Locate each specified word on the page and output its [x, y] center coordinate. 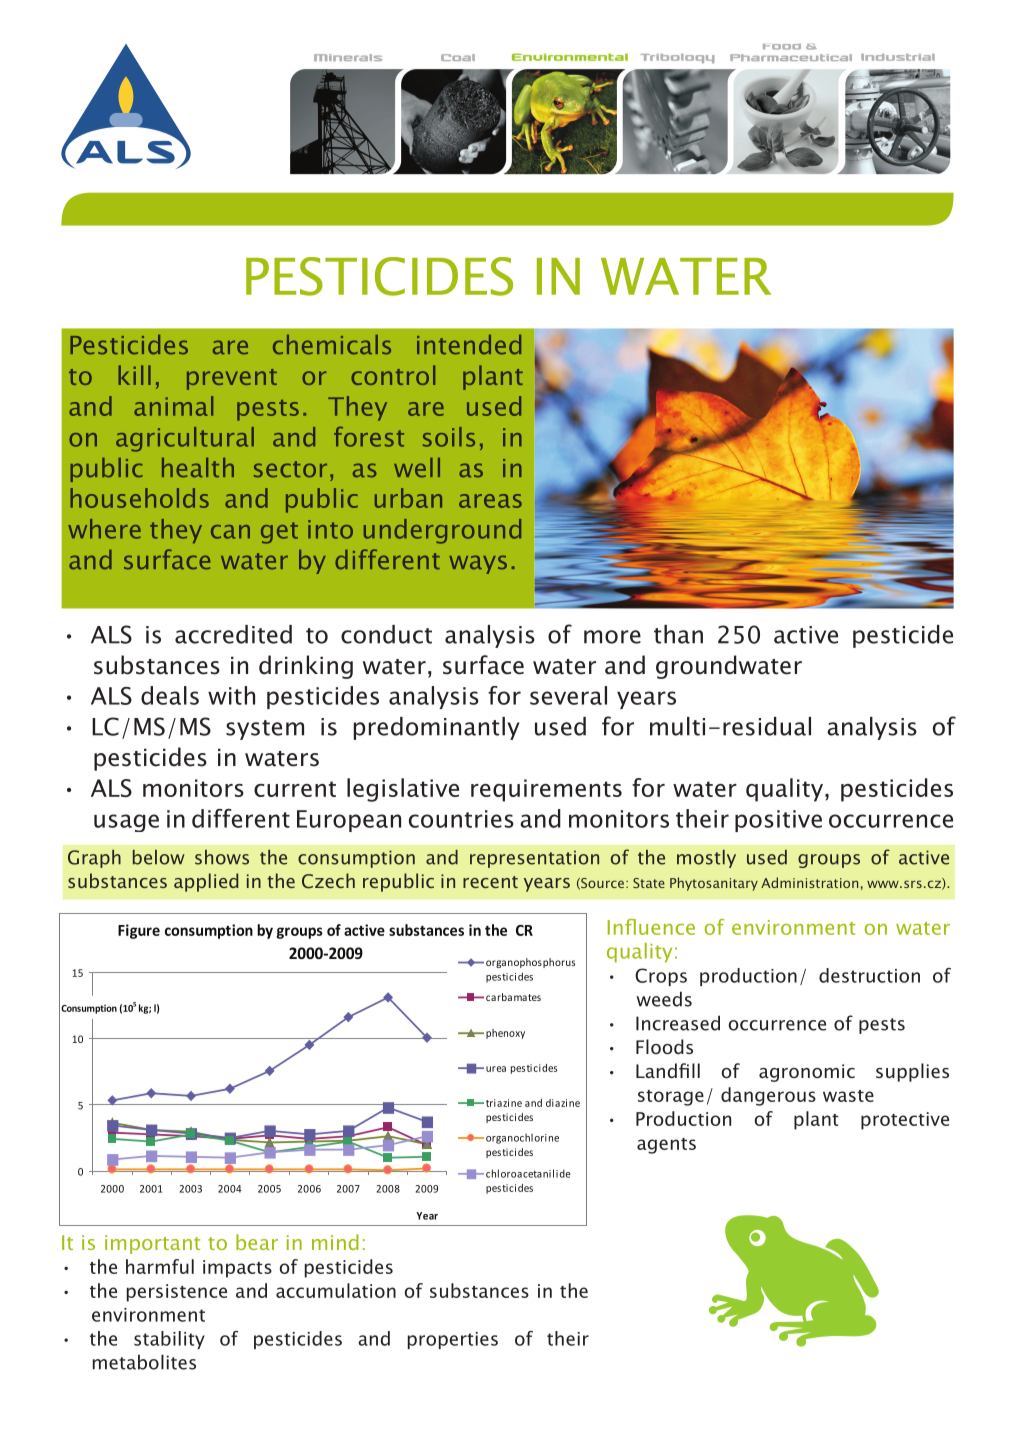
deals [170, 695]
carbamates [513, 997]
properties [453, 1340]
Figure [139, 931]
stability [169, 1340]
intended [469, 345]
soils [449, 437]
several [568, 695]
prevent [232, 379]
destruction [869, 975]
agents [666, 1146]
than [678, 634]
